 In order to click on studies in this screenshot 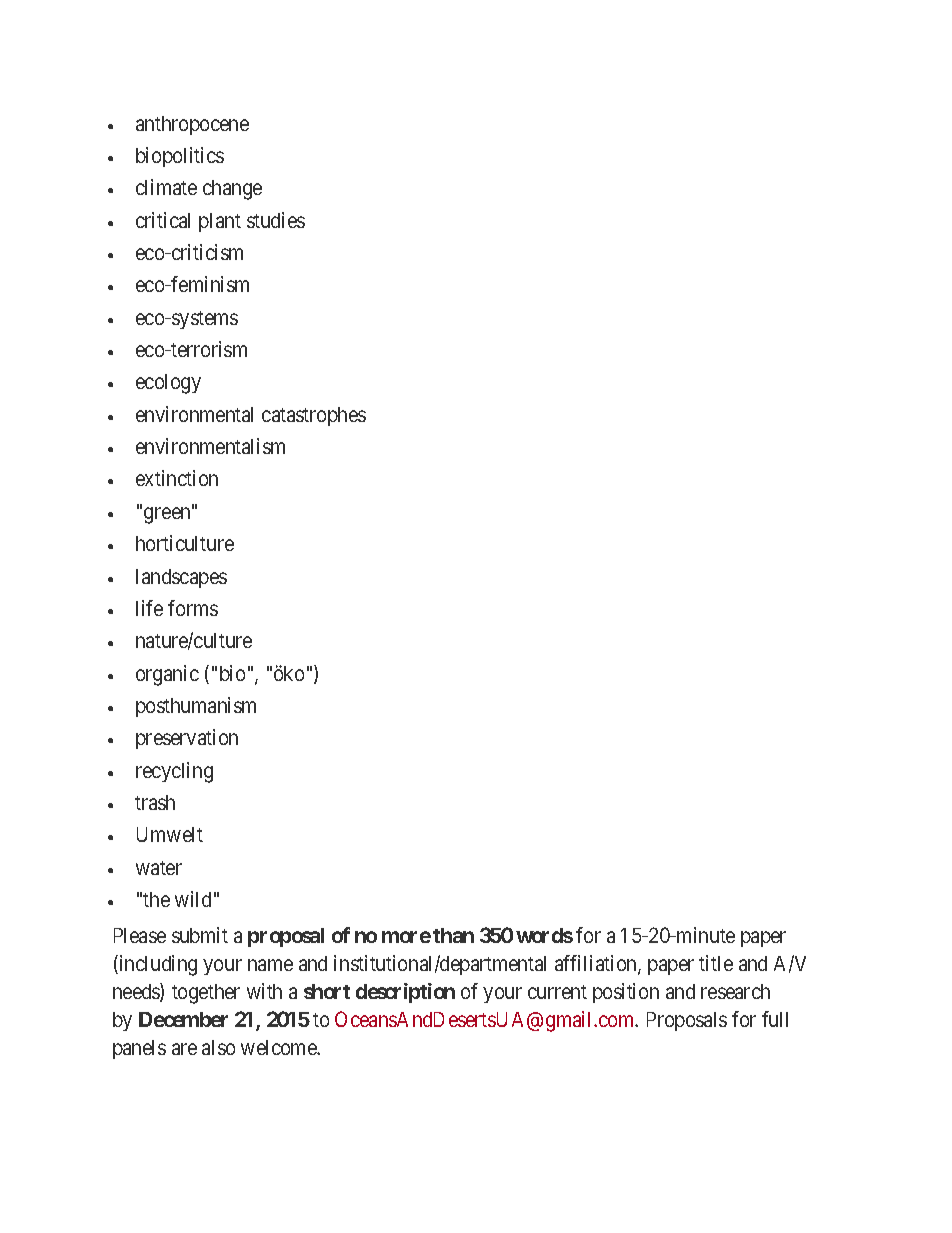, I will do `click(276, 220)`.
